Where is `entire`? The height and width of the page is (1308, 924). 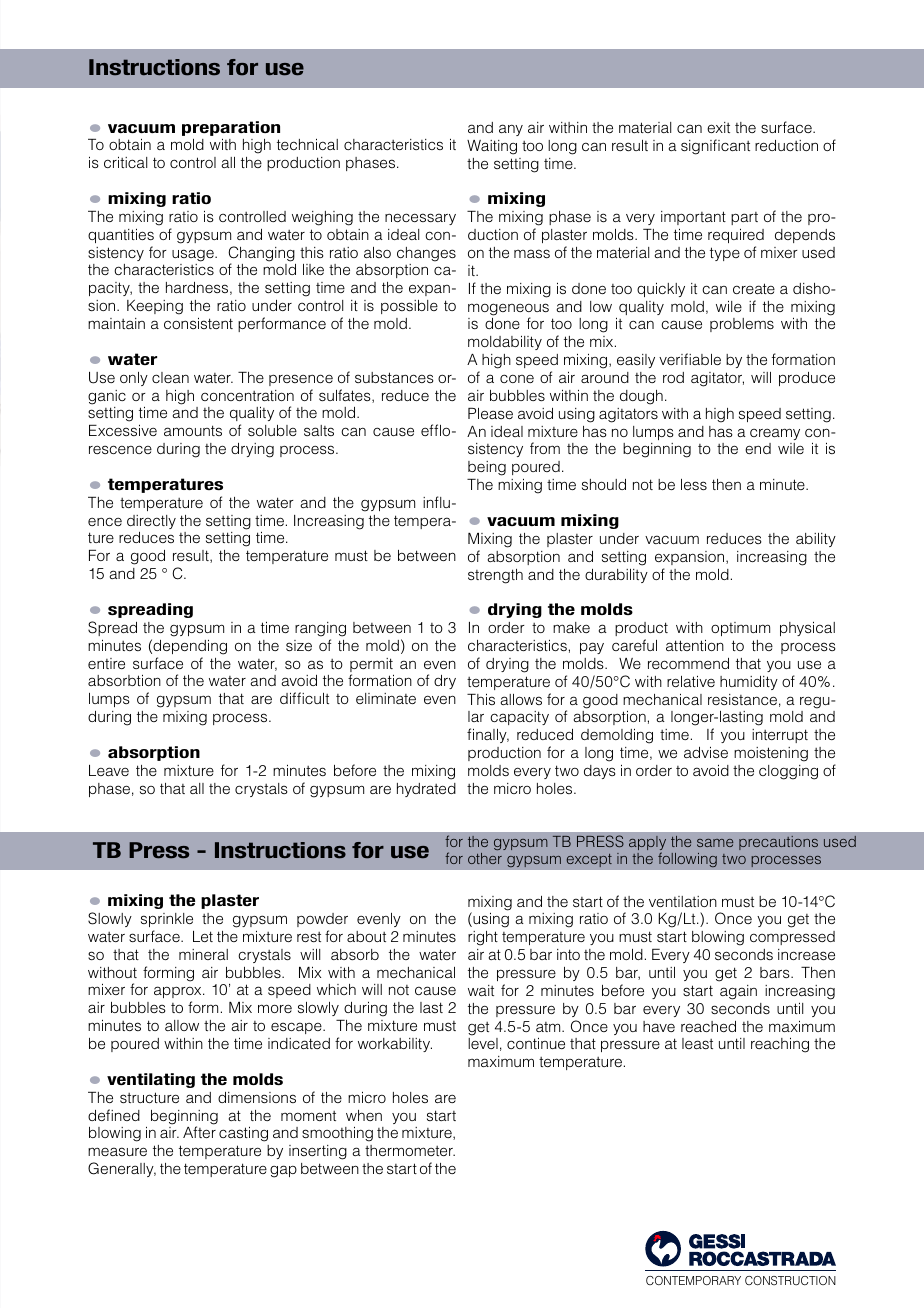
entire is located at coordinates (106, 663).
